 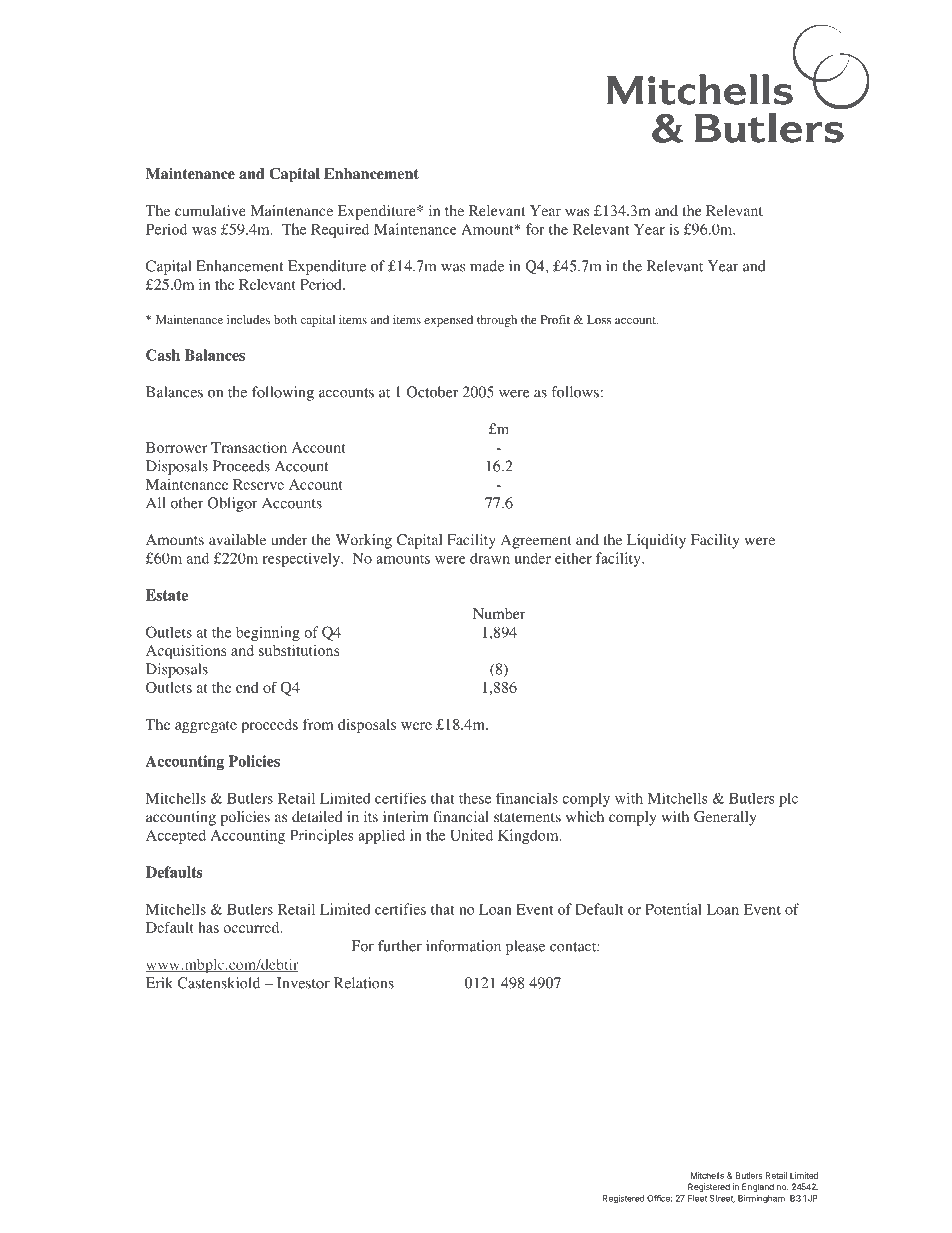 I want to click on Liquidity, so click(x=656, y=541).
